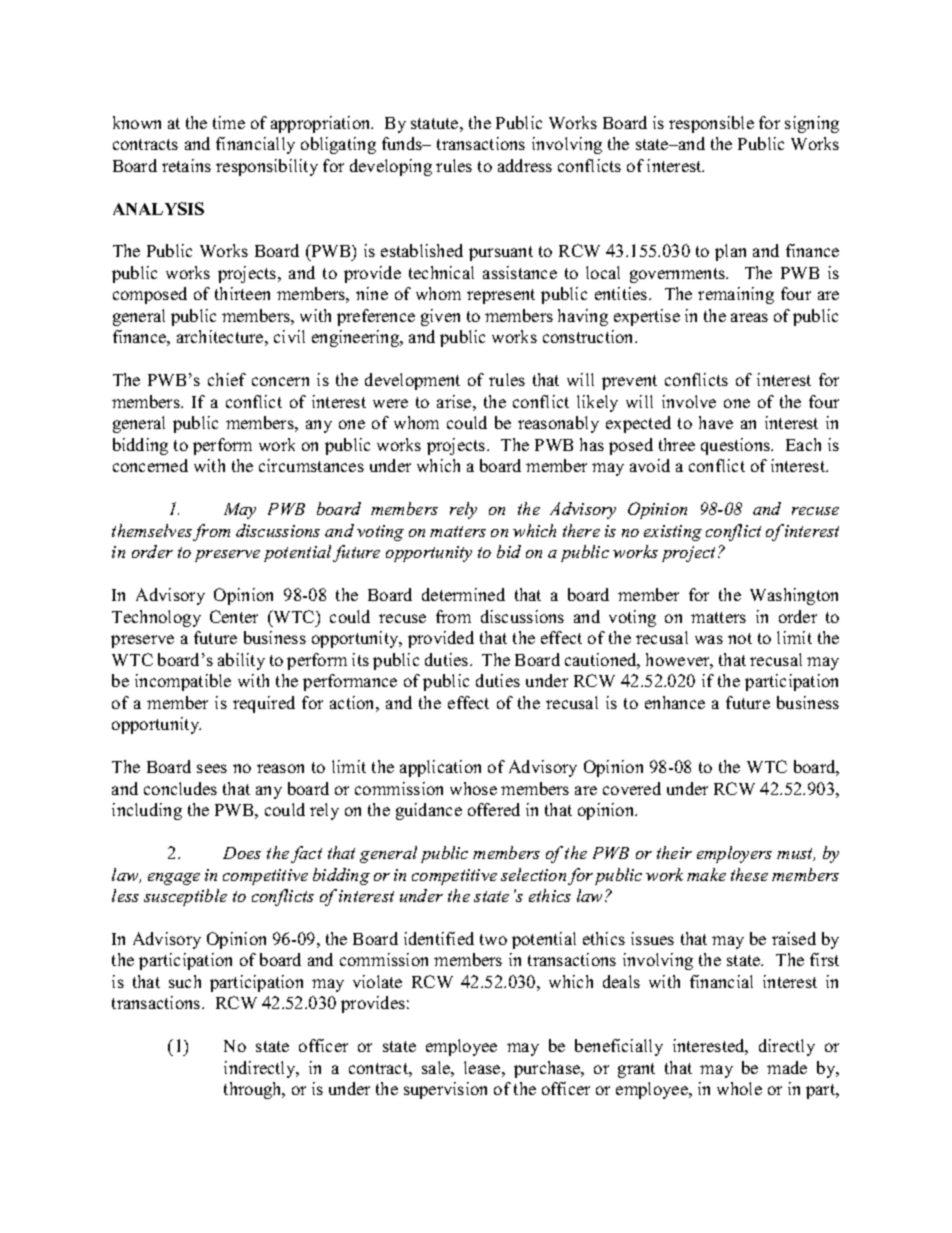 The width and height of the screenshot is (952, 1233). I want to click on determined, so click(463, 594).
